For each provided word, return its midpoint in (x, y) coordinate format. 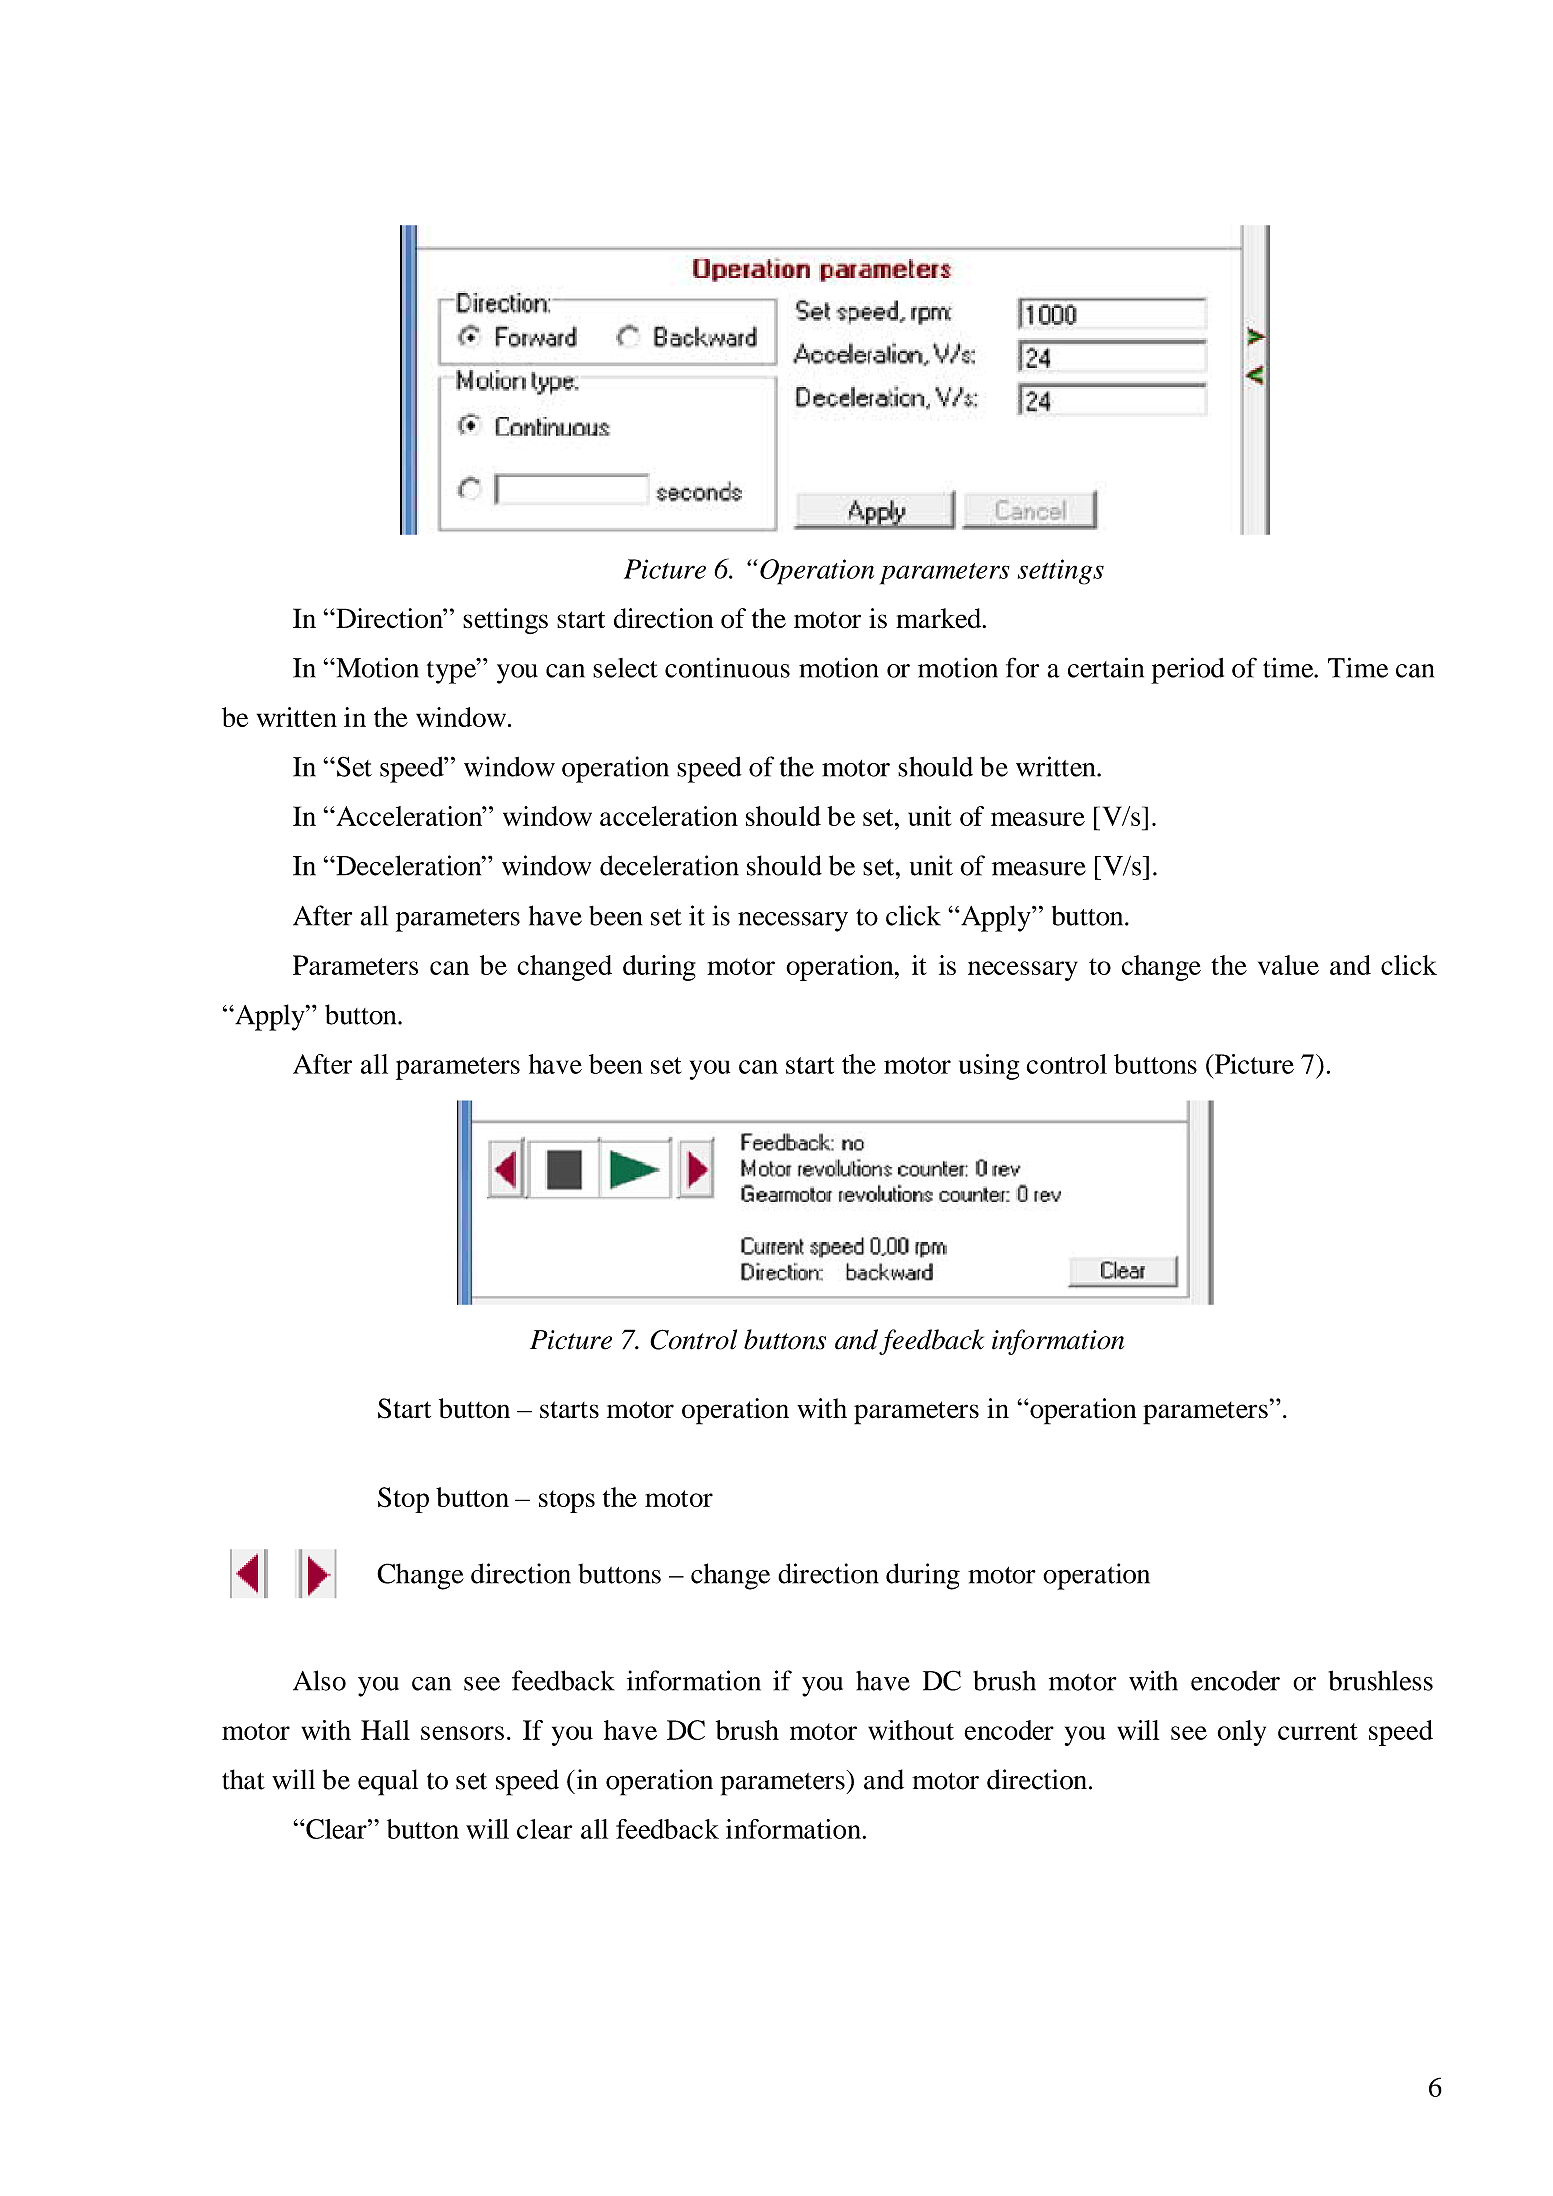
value (1288, 965)
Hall (385, 1730)
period (1187, 670)
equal (388, 1782)
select (625, 668)
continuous (727, 668)
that (243, 1779)
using (989, 1067)
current (1318, 1731)
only (1242, 1733)
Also (319, 1680)
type (453, 671)
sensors (462, 1733)
